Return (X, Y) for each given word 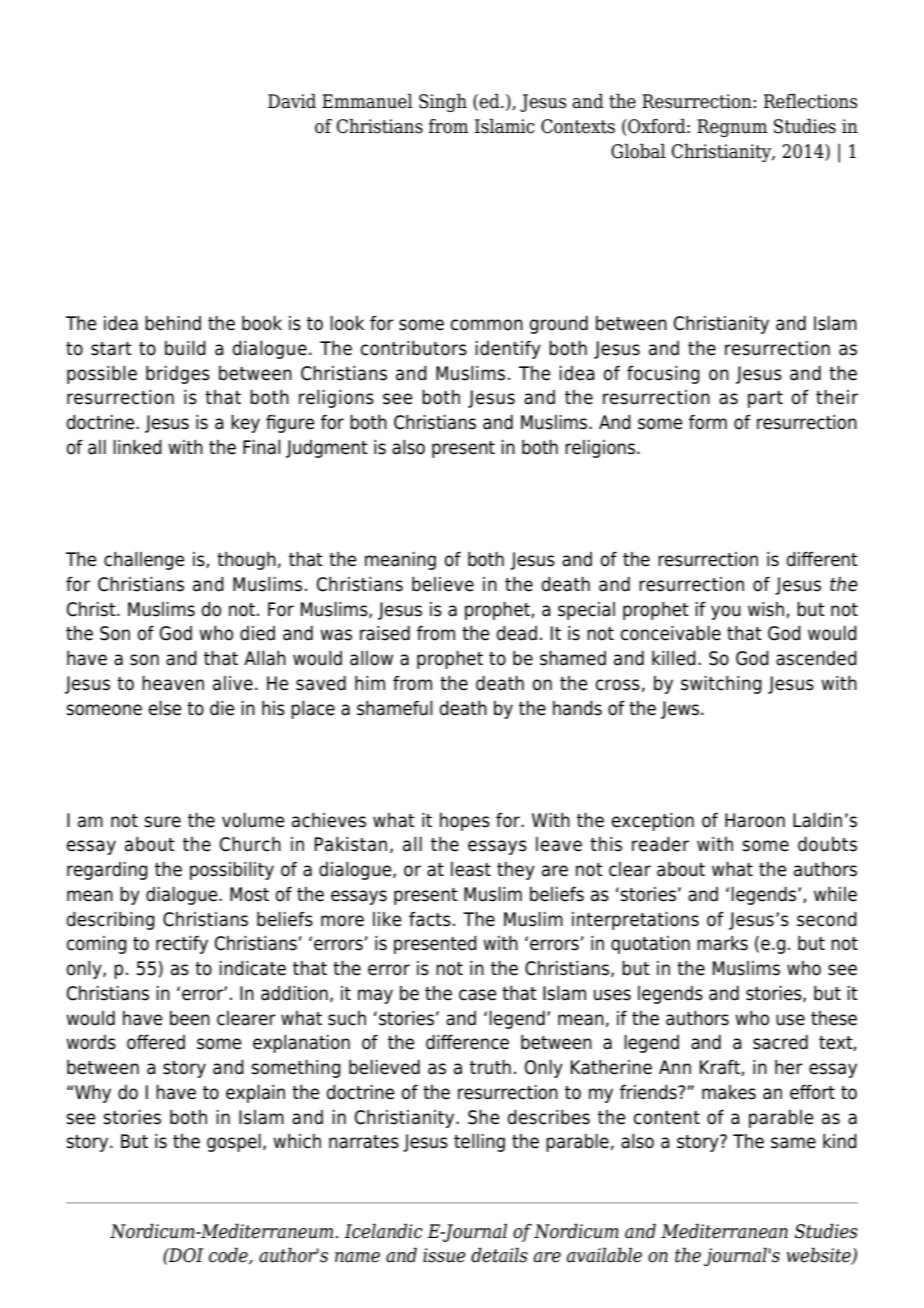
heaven (173, 683)
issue (444, 1255)
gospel (234, 1143)
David (292, 101)
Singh (443, 102)
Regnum (732, 128)
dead (517, 633)
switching (721, 685)
